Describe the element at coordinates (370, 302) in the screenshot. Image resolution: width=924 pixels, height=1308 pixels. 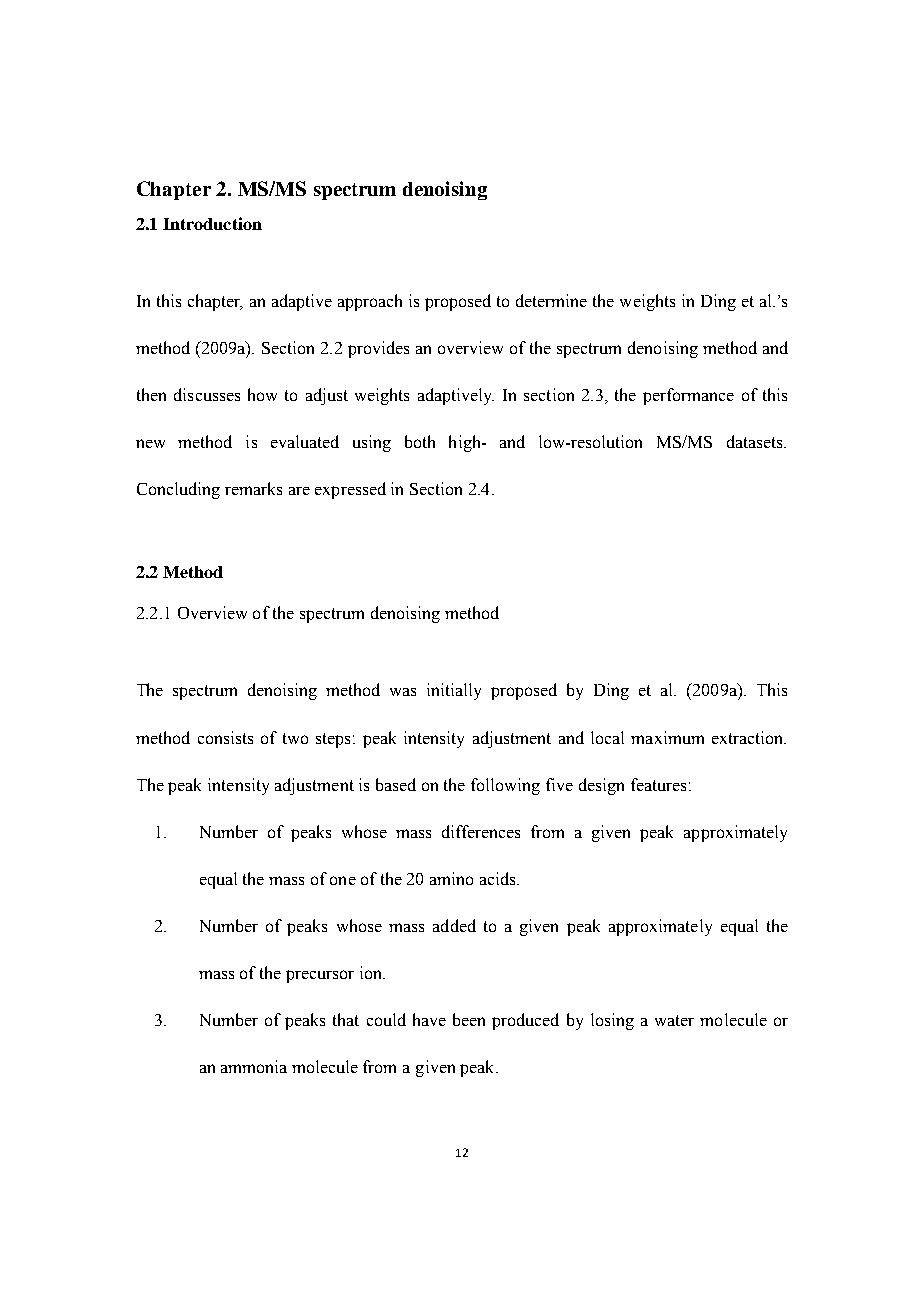
I see `approach` at that location.
